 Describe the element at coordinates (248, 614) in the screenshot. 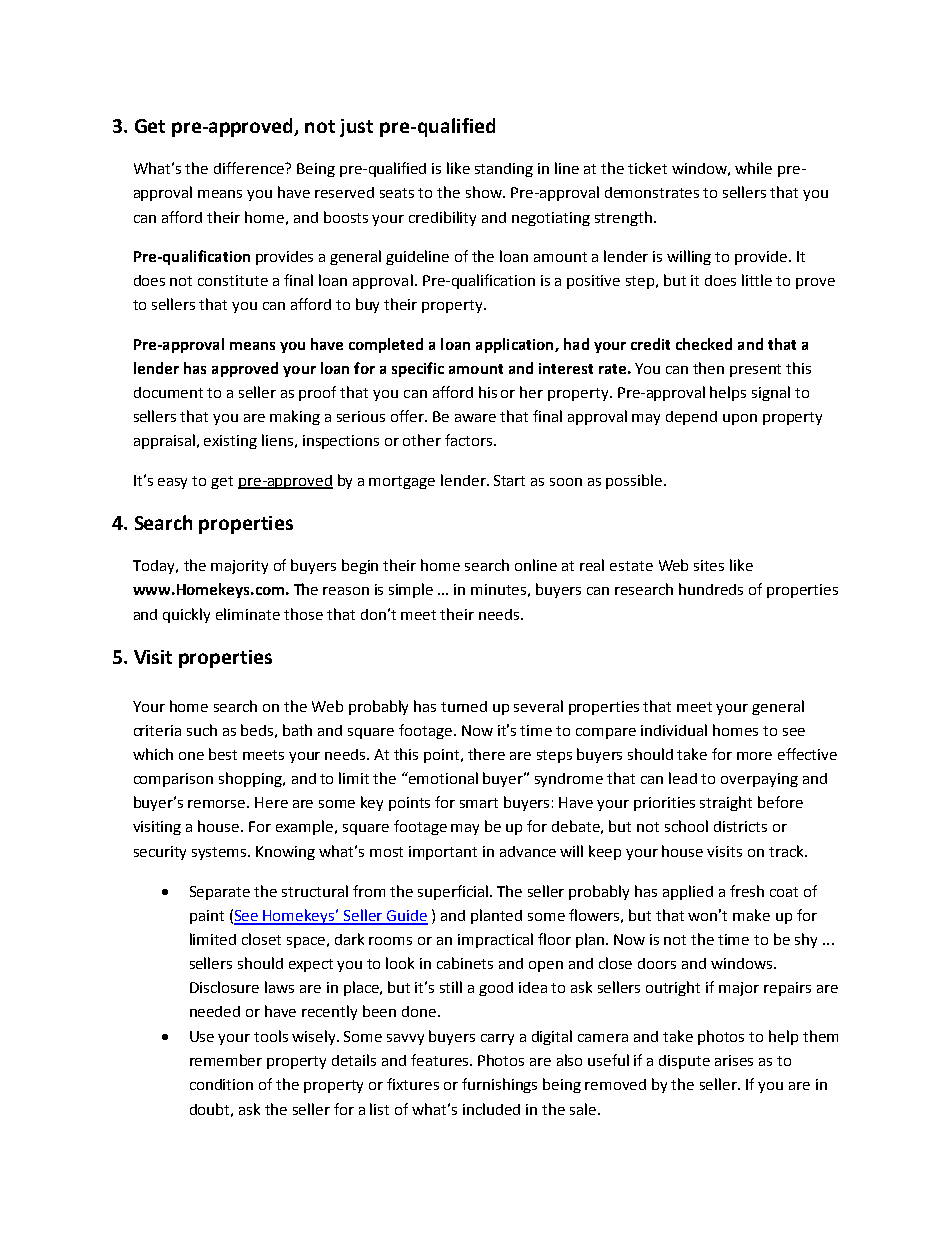

I see `eliminate` at that location.
